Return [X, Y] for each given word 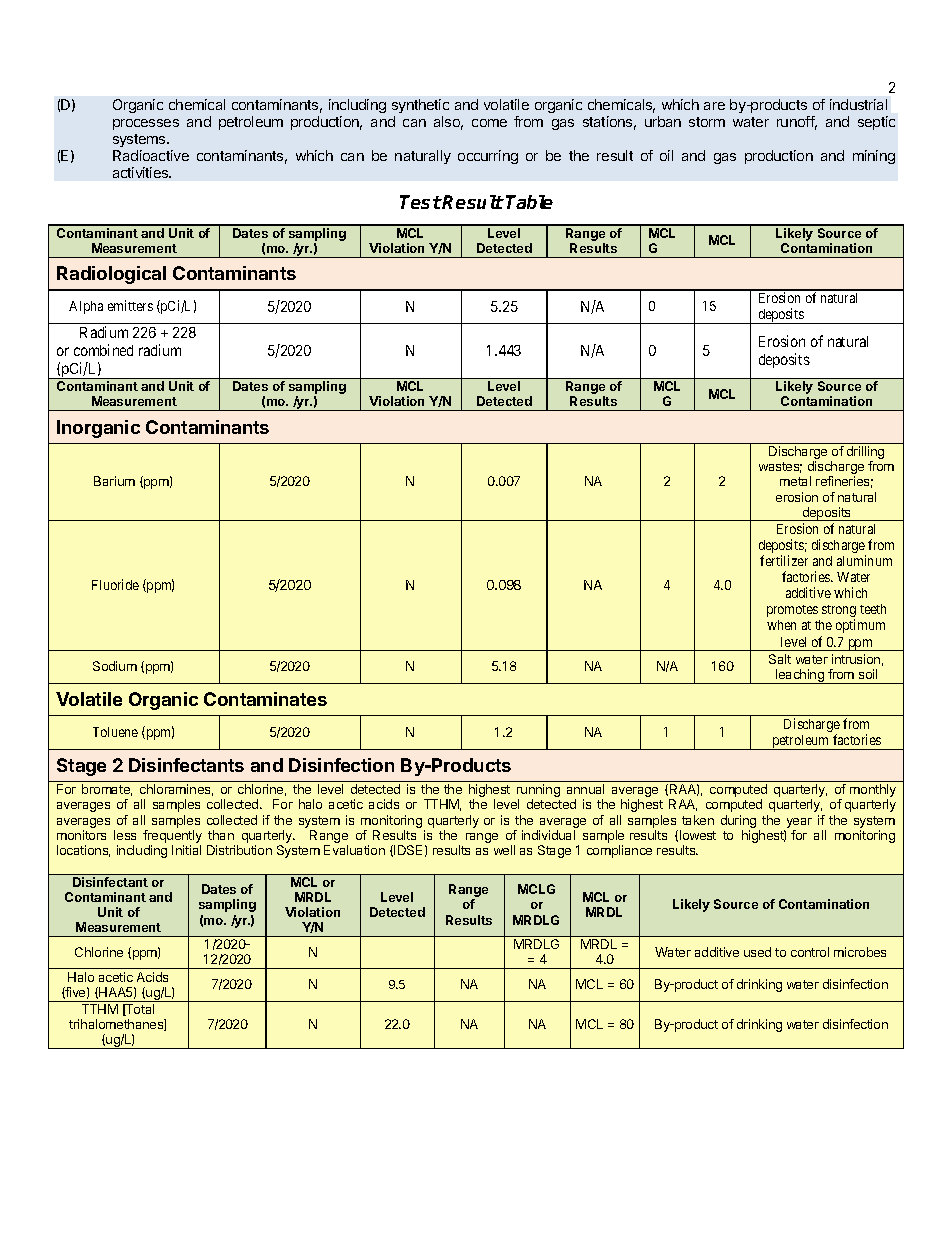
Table [529, 202]
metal [795, 481]
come [489, 123]
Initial [186, 850]
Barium [114, 481]
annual [585, 789]
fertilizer [784, 560]
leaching [800, 676]
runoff [797, 123]
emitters [130, 305]
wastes [780, 467]
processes [146, 124]
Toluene [115, 732]
